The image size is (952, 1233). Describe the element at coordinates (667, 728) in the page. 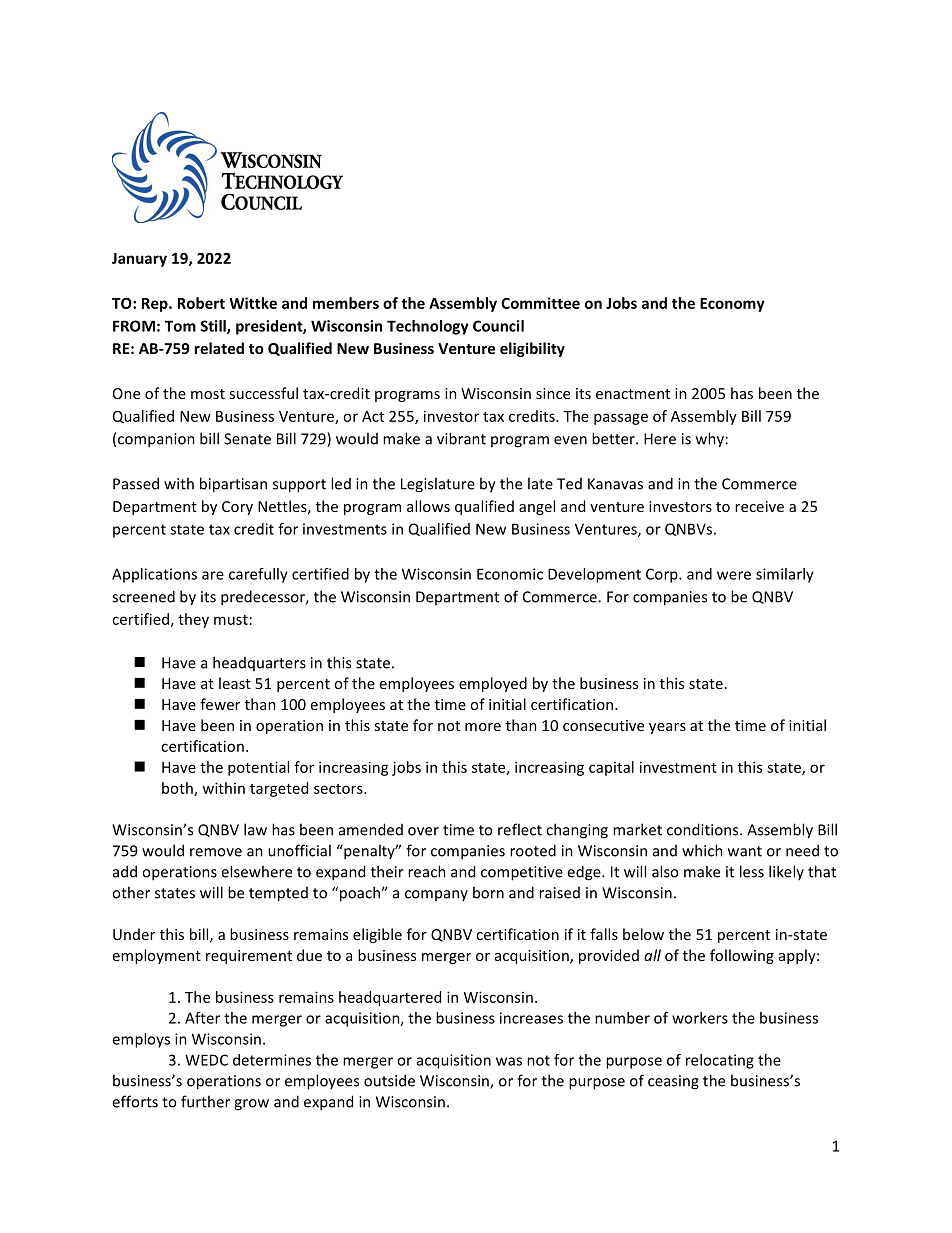

I see `years` at that location.
